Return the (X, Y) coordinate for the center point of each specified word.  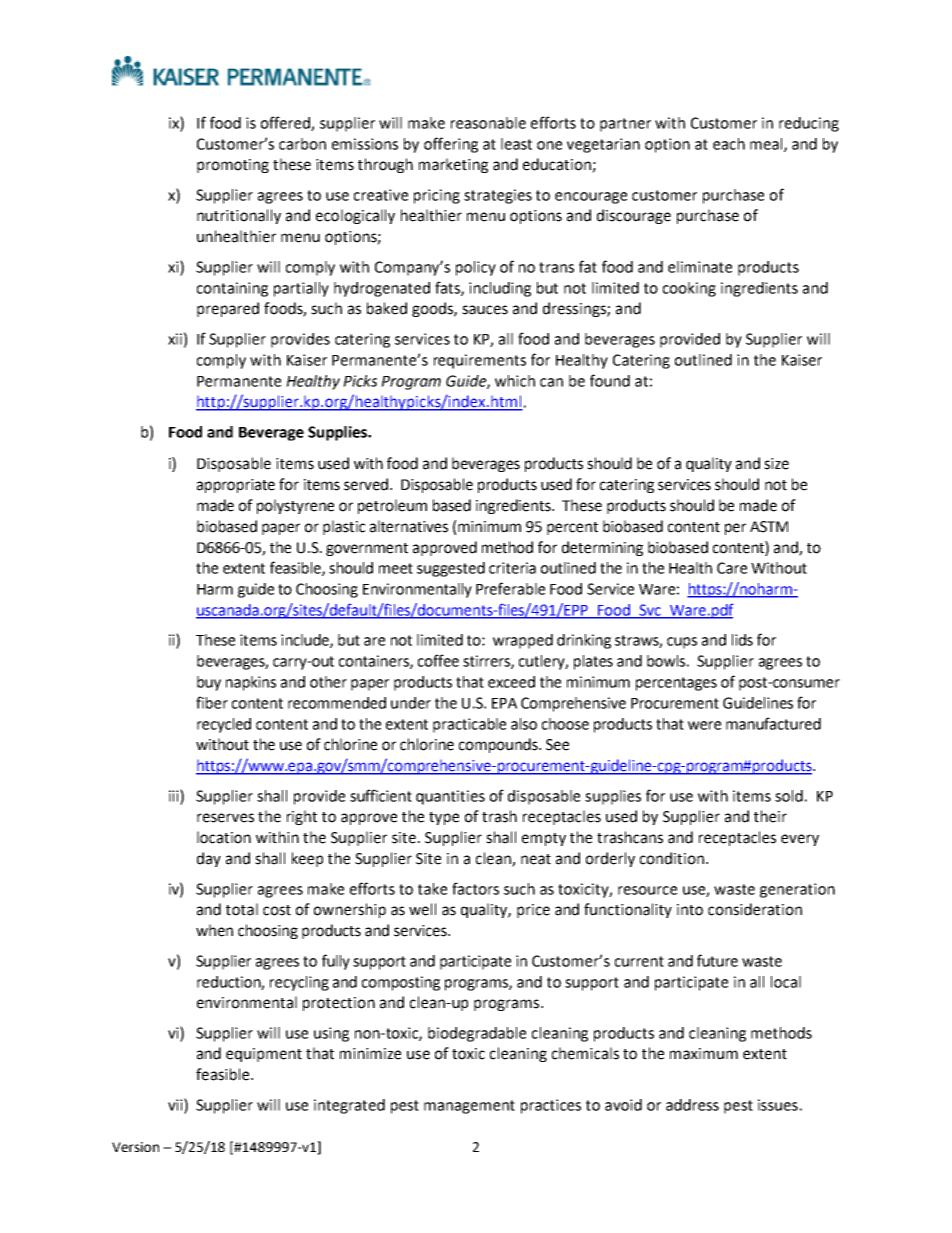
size (776, 464)
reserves (225, 818)
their (770, 816)
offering (451, 145)
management (469, 1107)
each (729, 144)
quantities (450, 797)
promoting (233, 166)
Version (135, 1147)
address (692, 1105)
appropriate (236, 486)
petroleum (392, 506)
